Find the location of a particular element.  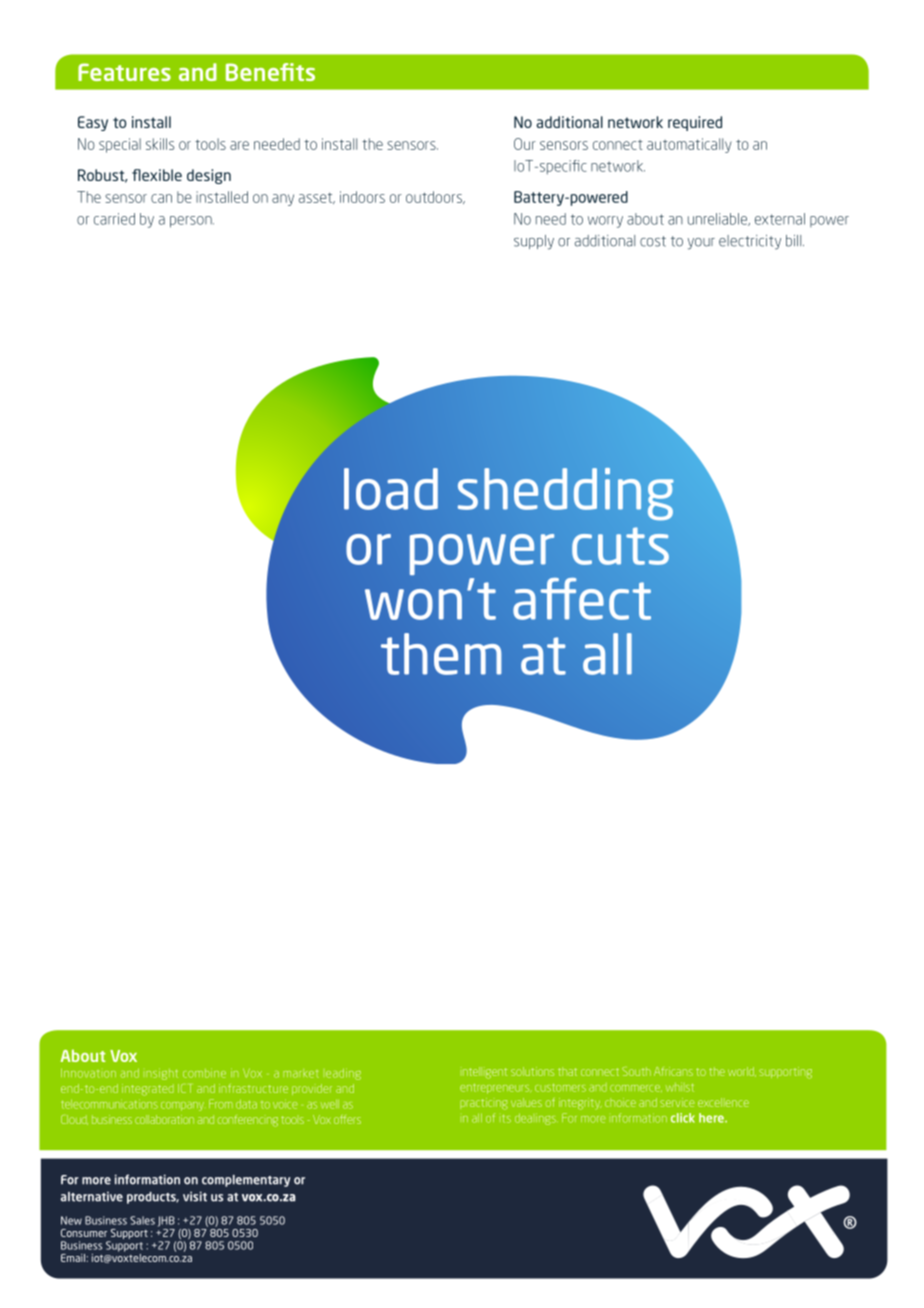

supply is located at coordinates (534, 242).
